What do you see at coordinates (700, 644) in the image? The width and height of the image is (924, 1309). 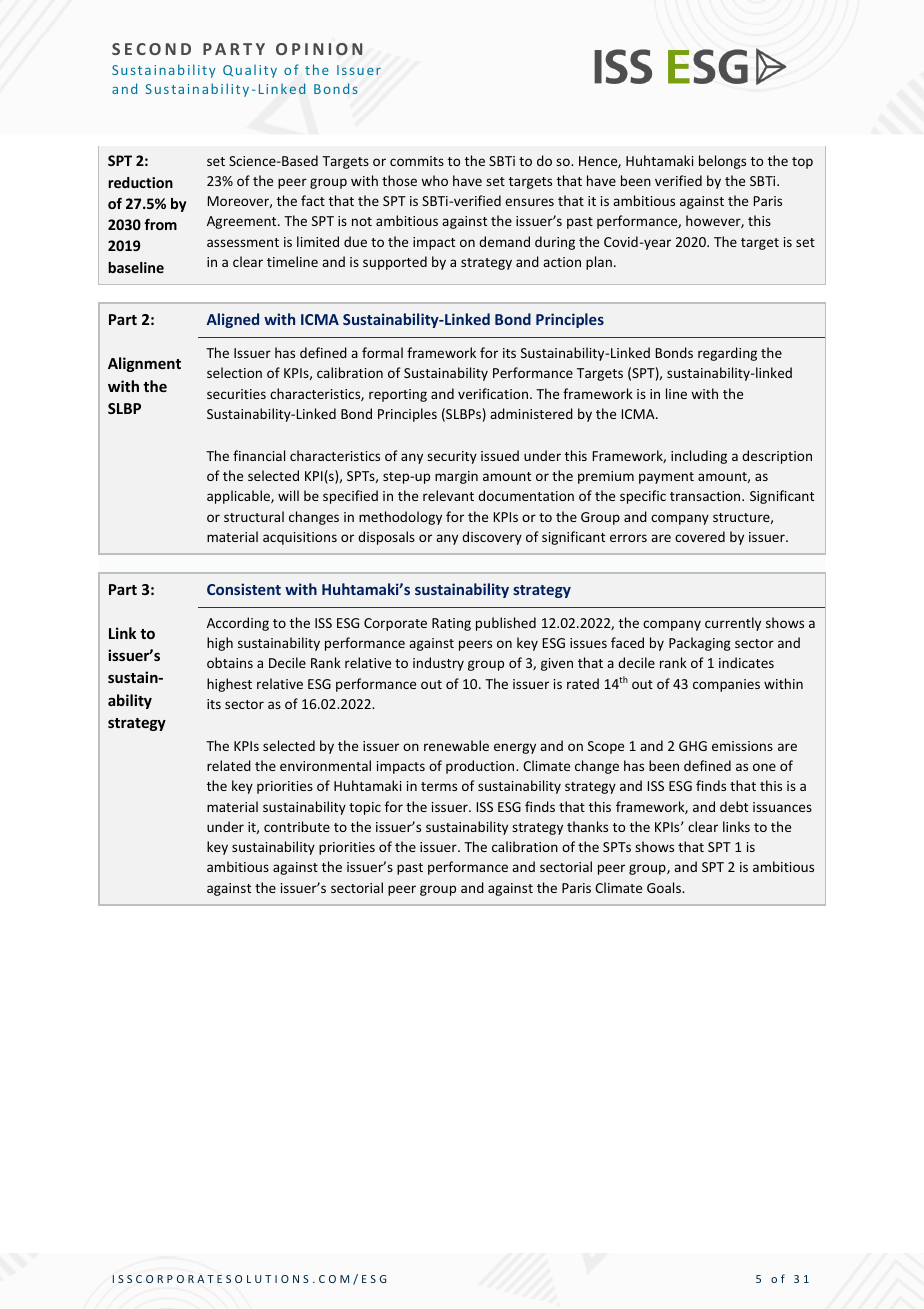 I see `Packaging` at bounding box center [700, 644].
